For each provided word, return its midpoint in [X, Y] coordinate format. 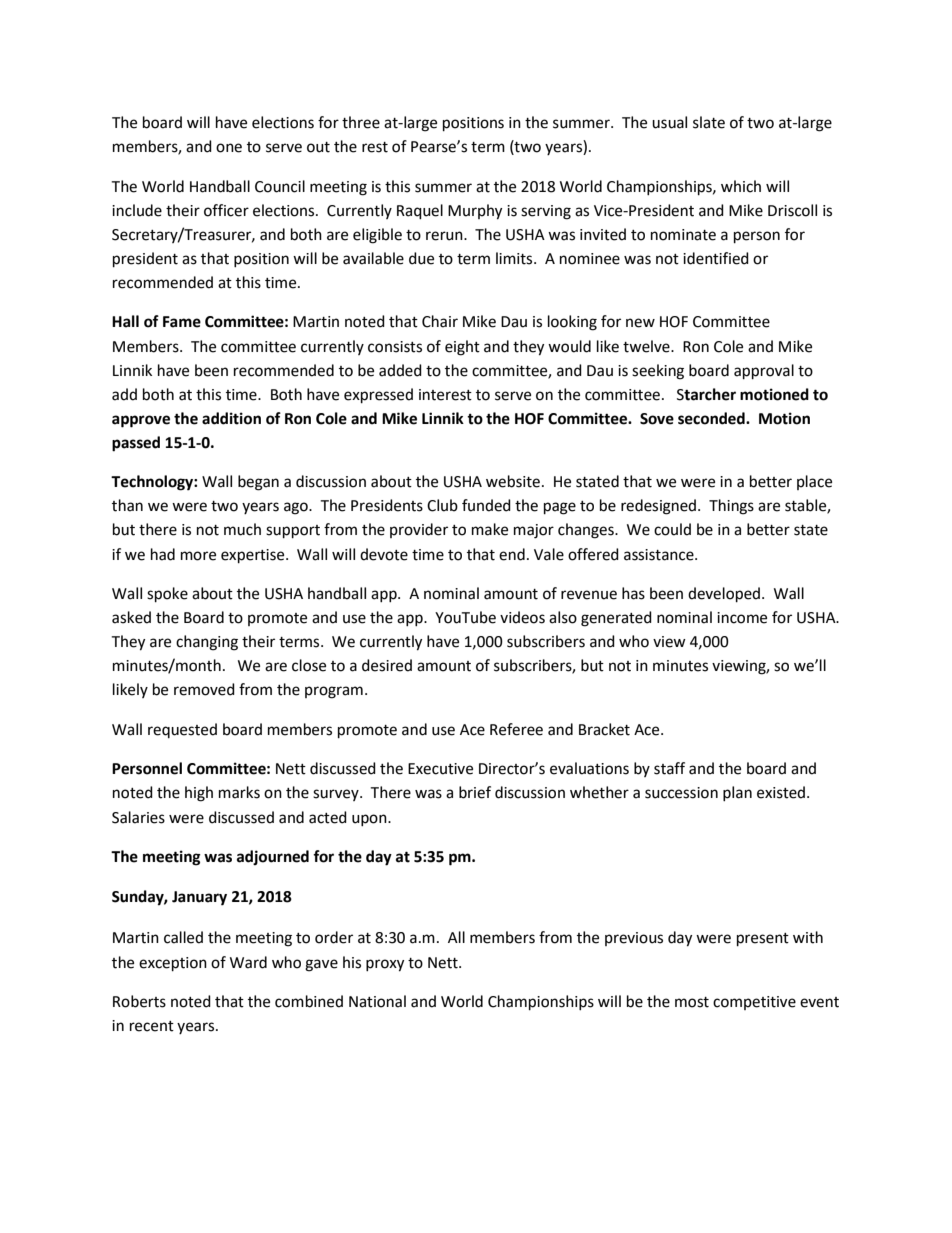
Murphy [475, 212]
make [490, 529]
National [377, 1001]
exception [173, 964]
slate [709, 122]
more [198, 556]
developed [725, 595]
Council [280, 186]
